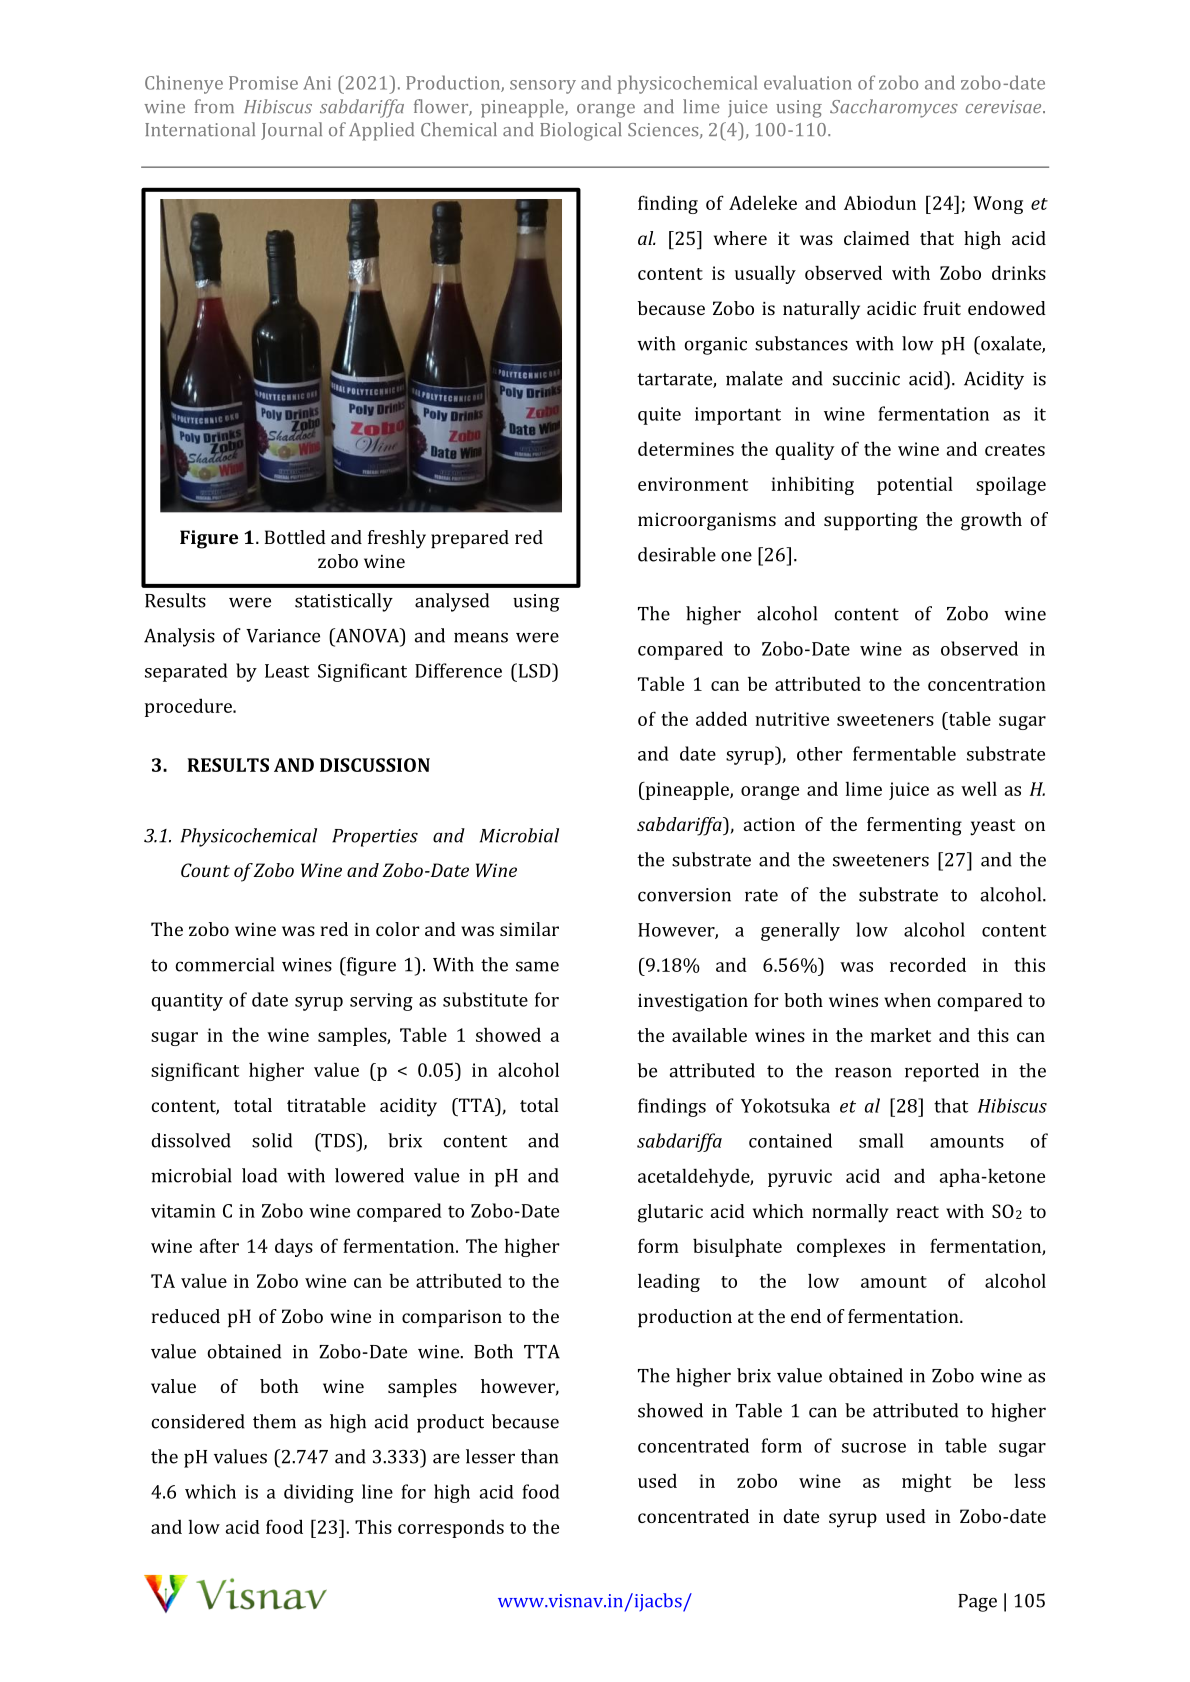 The height and width of the screenshot is (1682, 1190). Describe the element at coordinates (580, 131) in the screenshot. I see `Biological` at that location.
